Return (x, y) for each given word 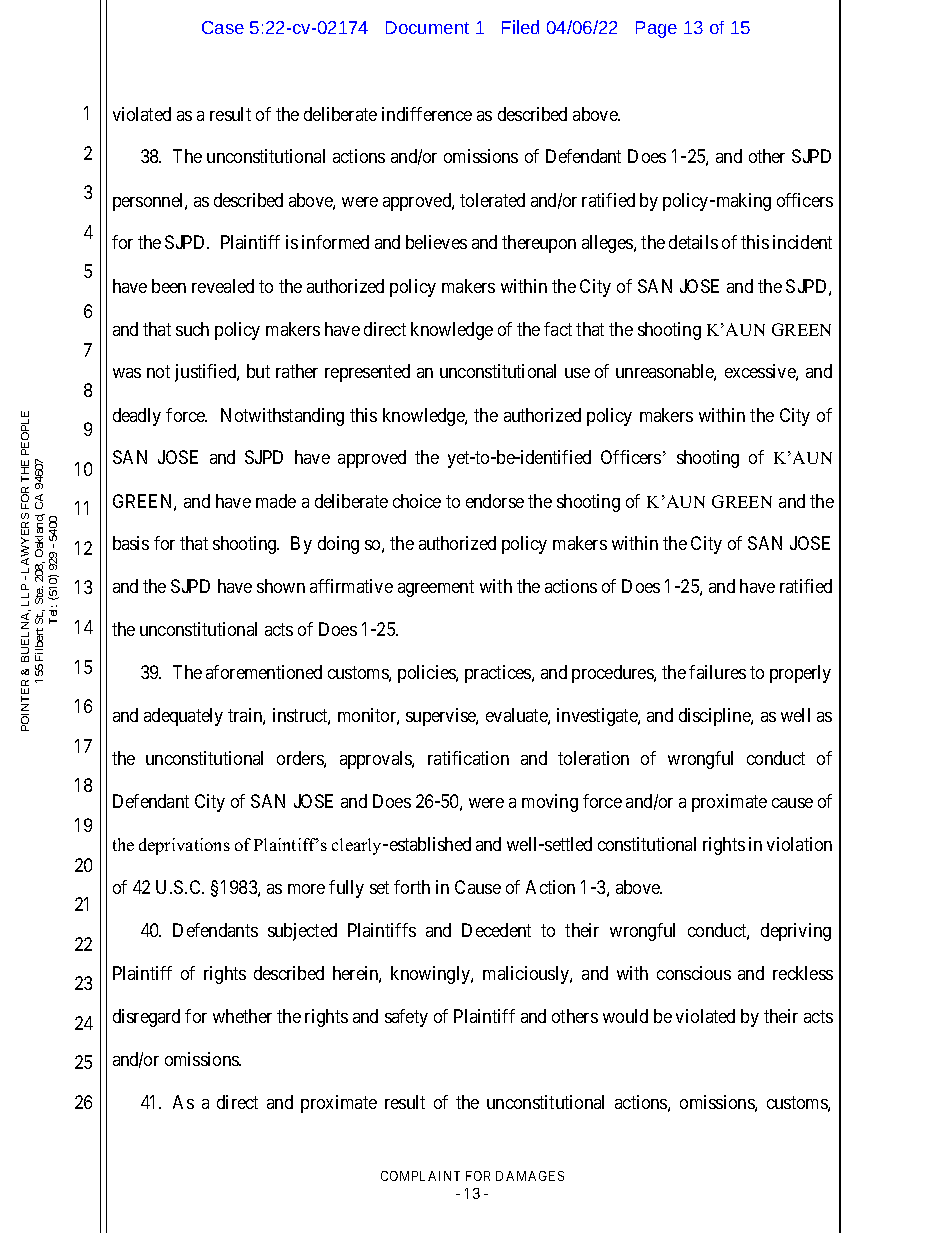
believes (436, 242)
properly (800, 674)
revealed (223, 286)
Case (223, 27)
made (276, 501)
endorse (495, 501)
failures (717, 672)
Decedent (496, 930)
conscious (694, 973)
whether (242, 1016)
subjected (302, 932)
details (693, 242)
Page (656, 29)
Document (427, 27)
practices (499, 674)
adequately (183, 717)
